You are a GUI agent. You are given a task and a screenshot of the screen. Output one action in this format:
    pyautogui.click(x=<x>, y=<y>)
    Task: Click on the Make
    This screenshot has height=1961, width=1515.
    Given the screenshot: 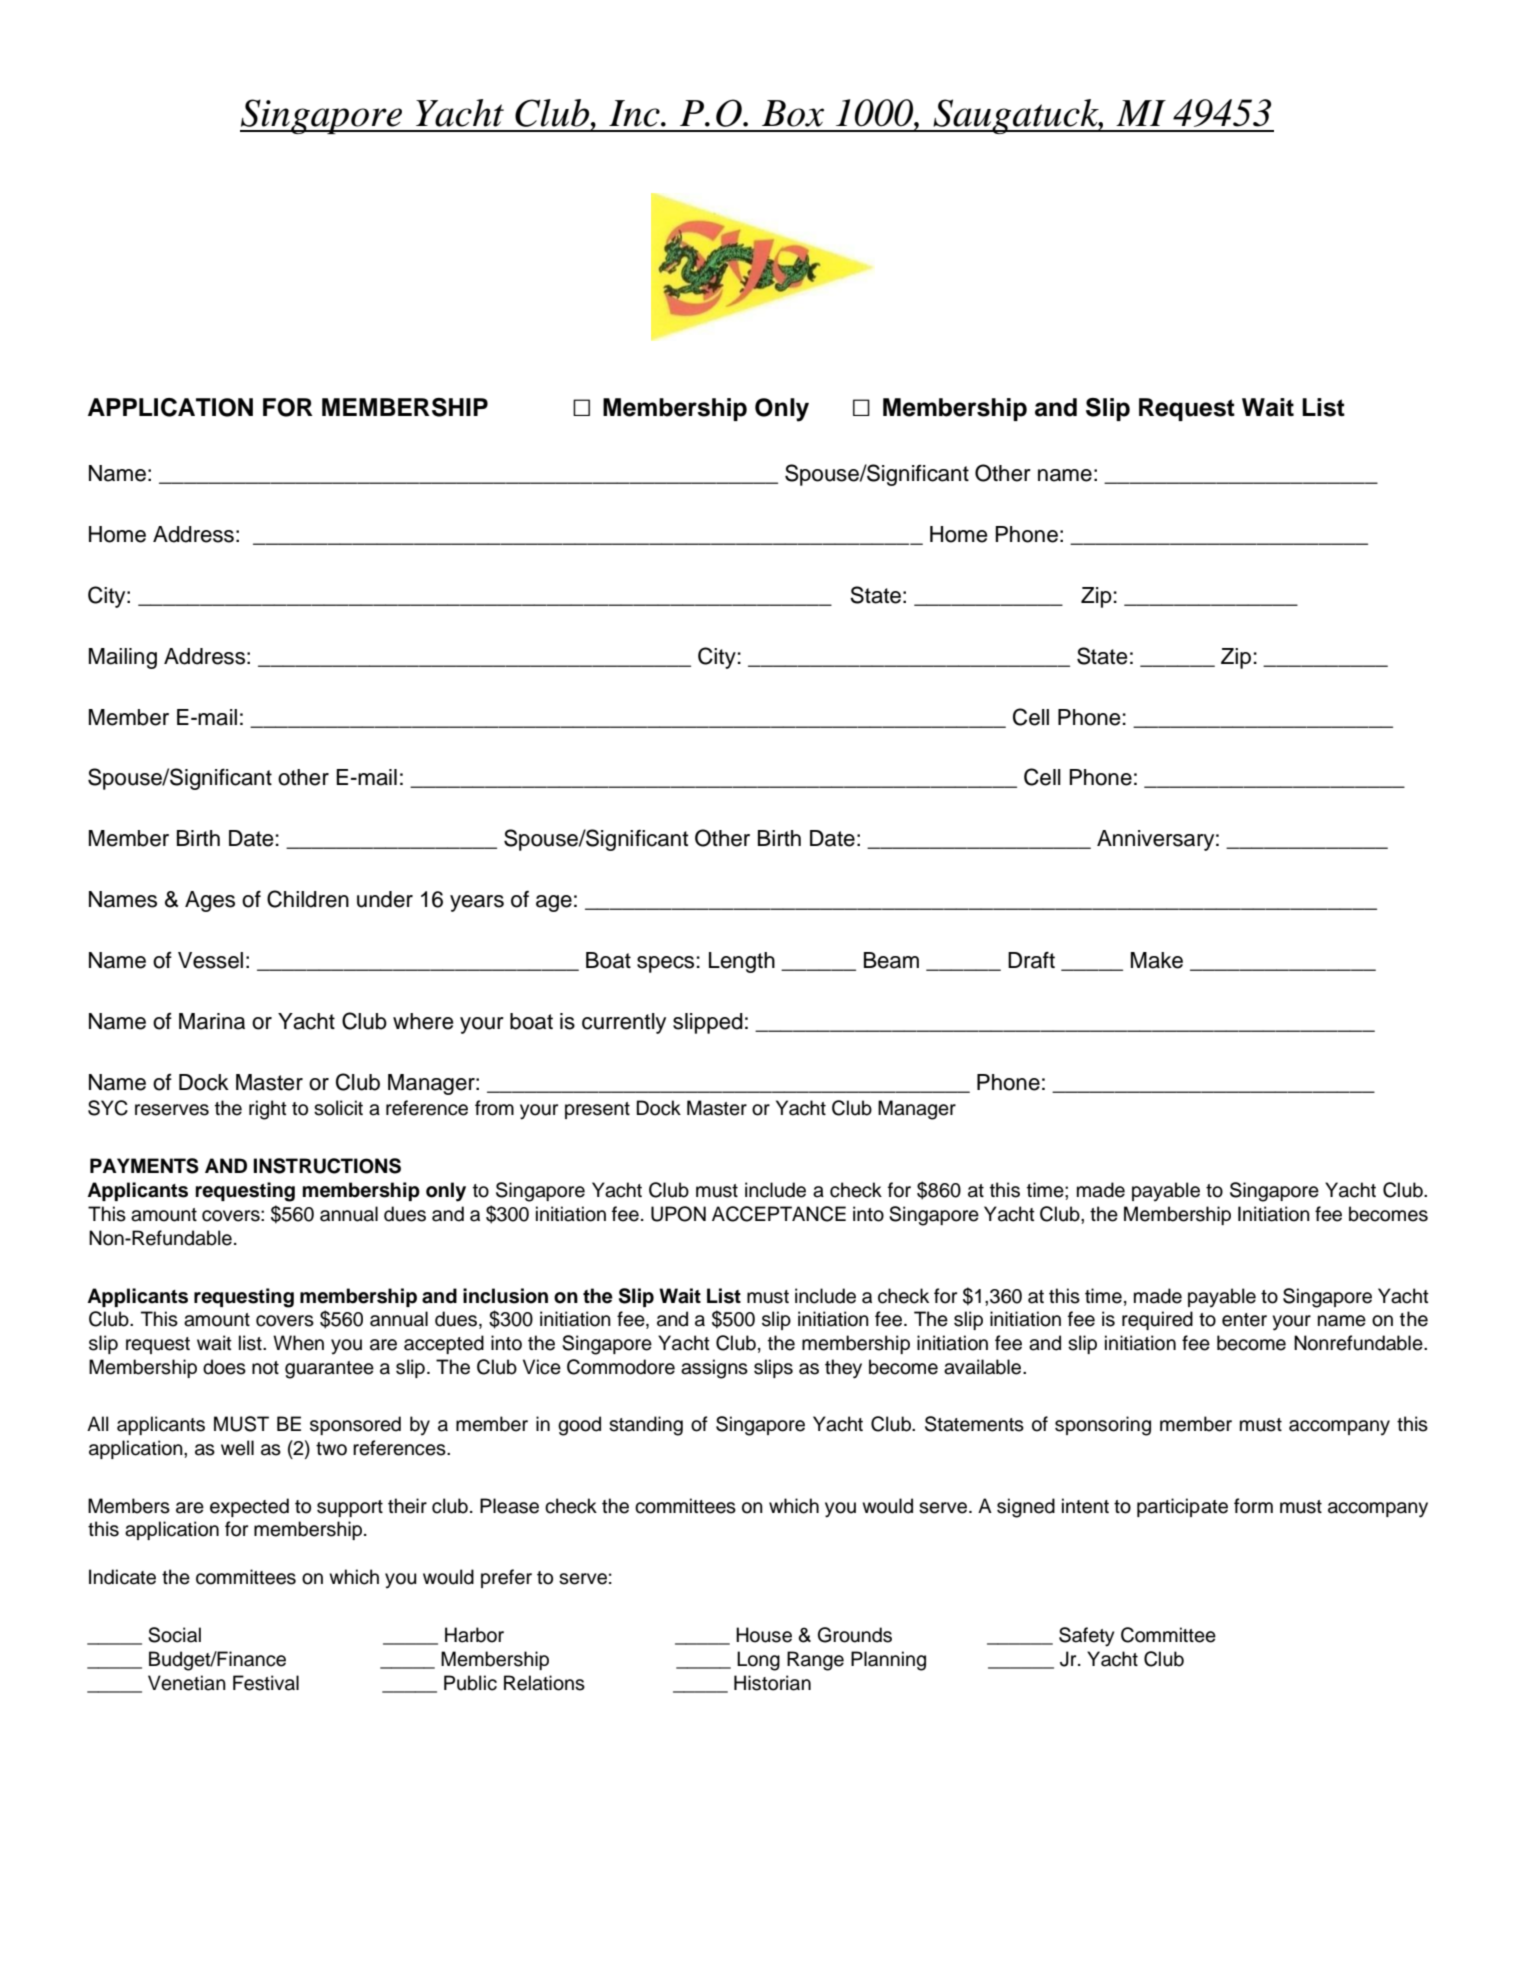 What is the action you would take?
    pyautogui.click(x=1157, y=960)
